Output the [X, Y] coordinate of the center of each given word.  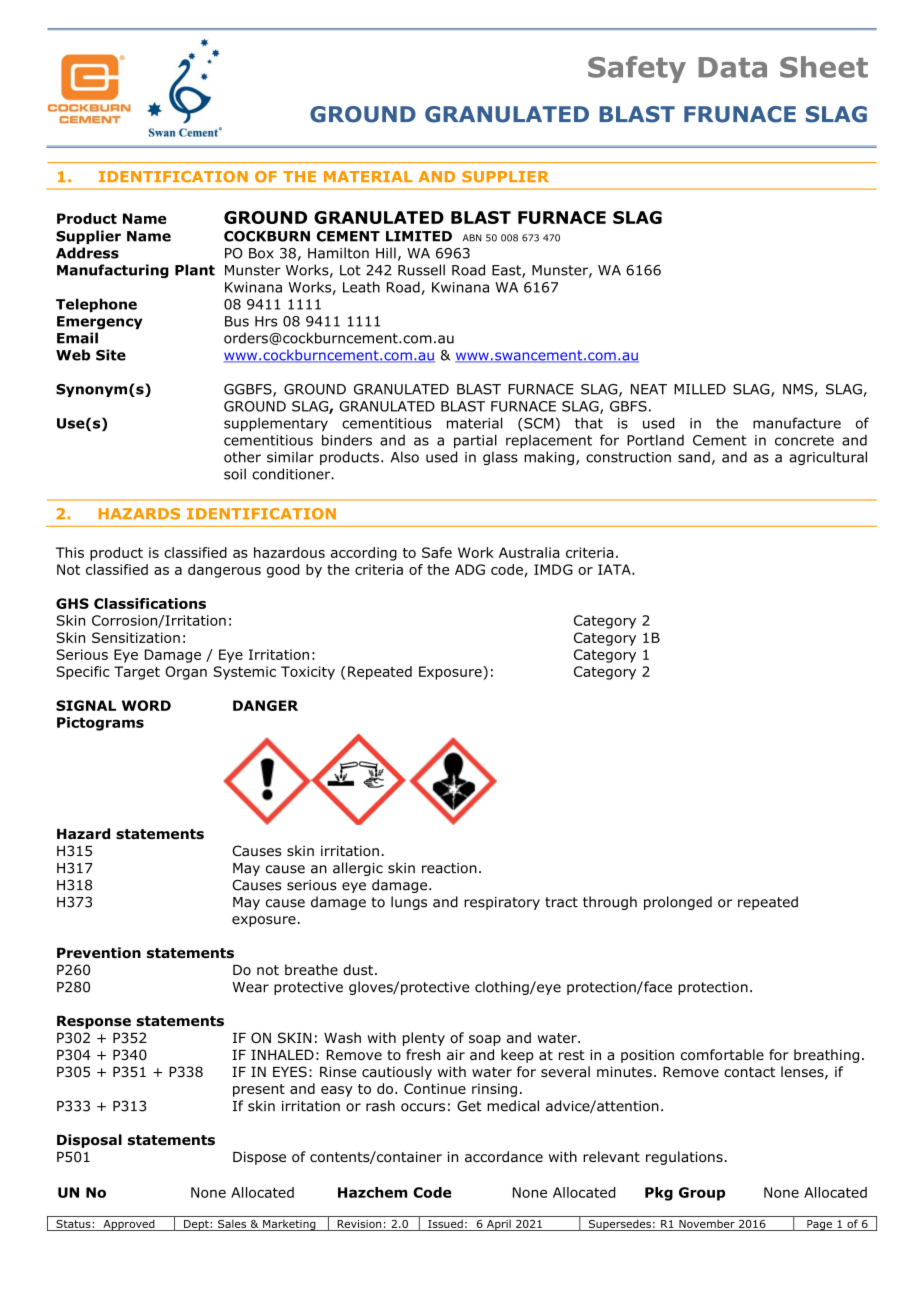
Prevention [99, 953]
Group [702, 1194]
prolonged [678, 903]
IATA [615, 569]
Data [732, 67]
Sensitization [136, 637]
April [498, 1225]
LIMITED [419, 236]
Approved [129, 1225]
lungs [409, 903]
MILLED [700, 389]
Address [87, 253]
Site [111, 355]
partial [475, 441]
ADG [470, 569]
